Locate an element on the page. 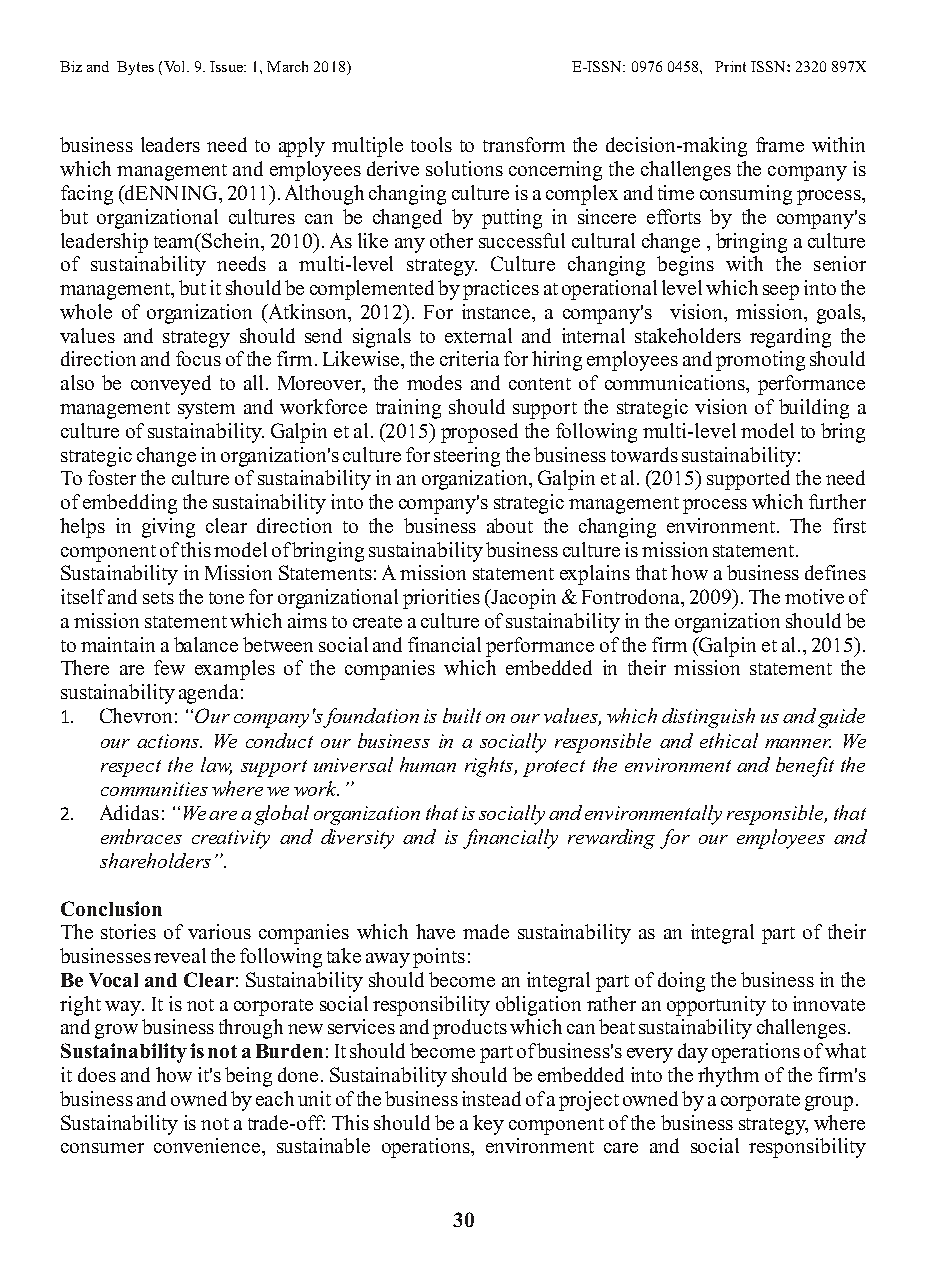 This document has width=927, height=1288. criteria is located at coordinates (469, 358).
